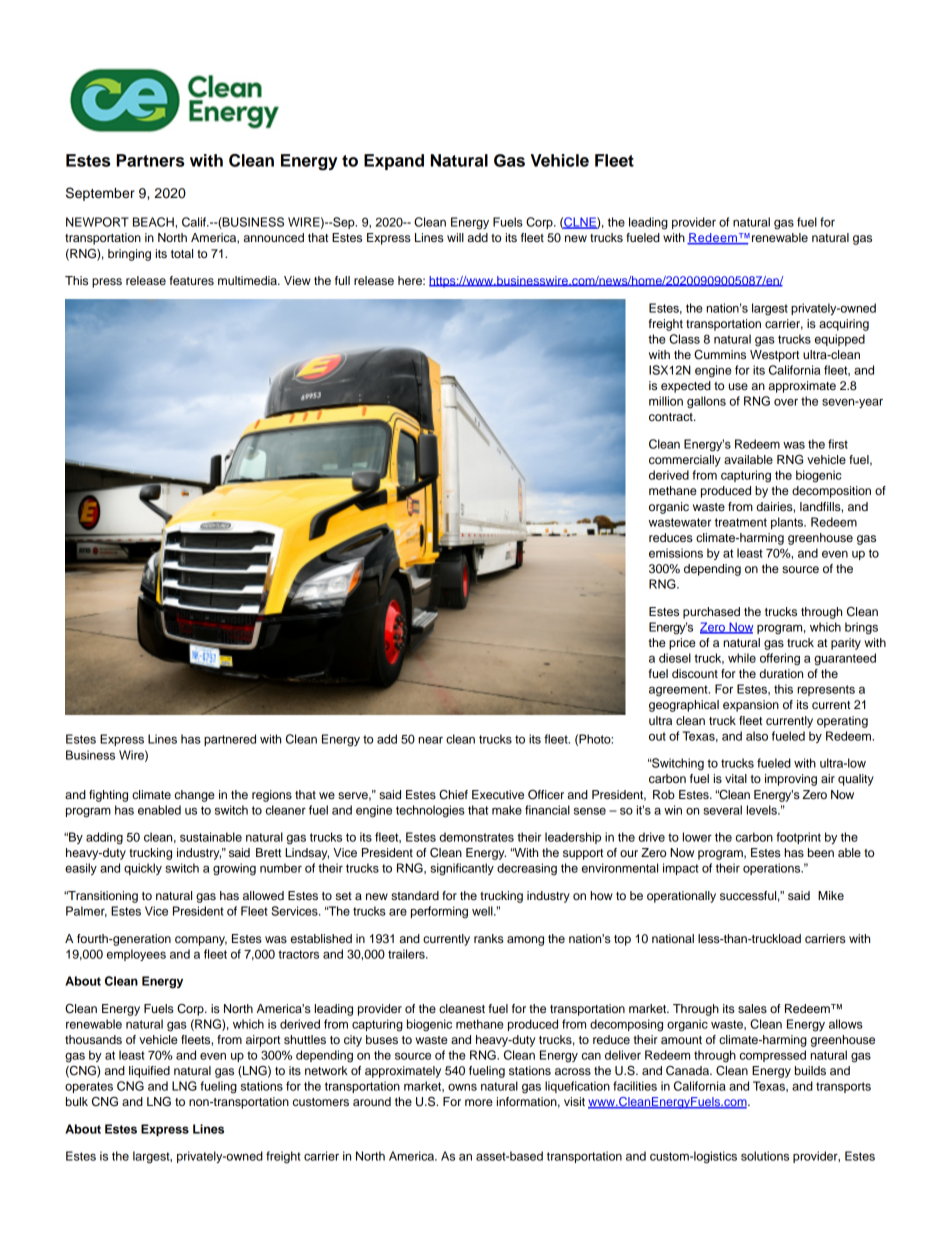  Describe the element at coordinates (149, 1072) in the document. I see `liquified` at that location.
